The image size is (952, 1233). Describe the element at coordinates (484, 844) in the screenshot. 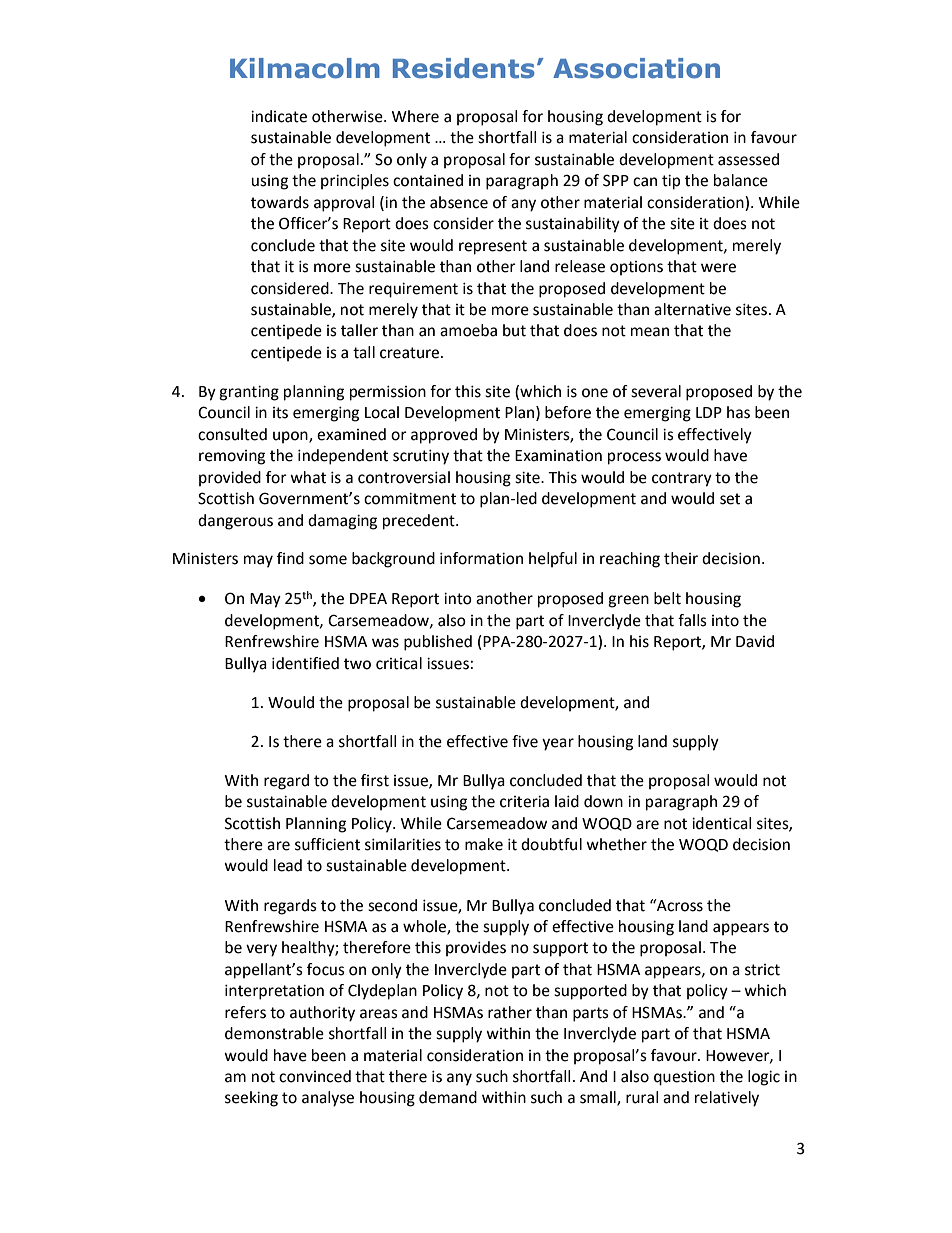

I see `make` at that location.
